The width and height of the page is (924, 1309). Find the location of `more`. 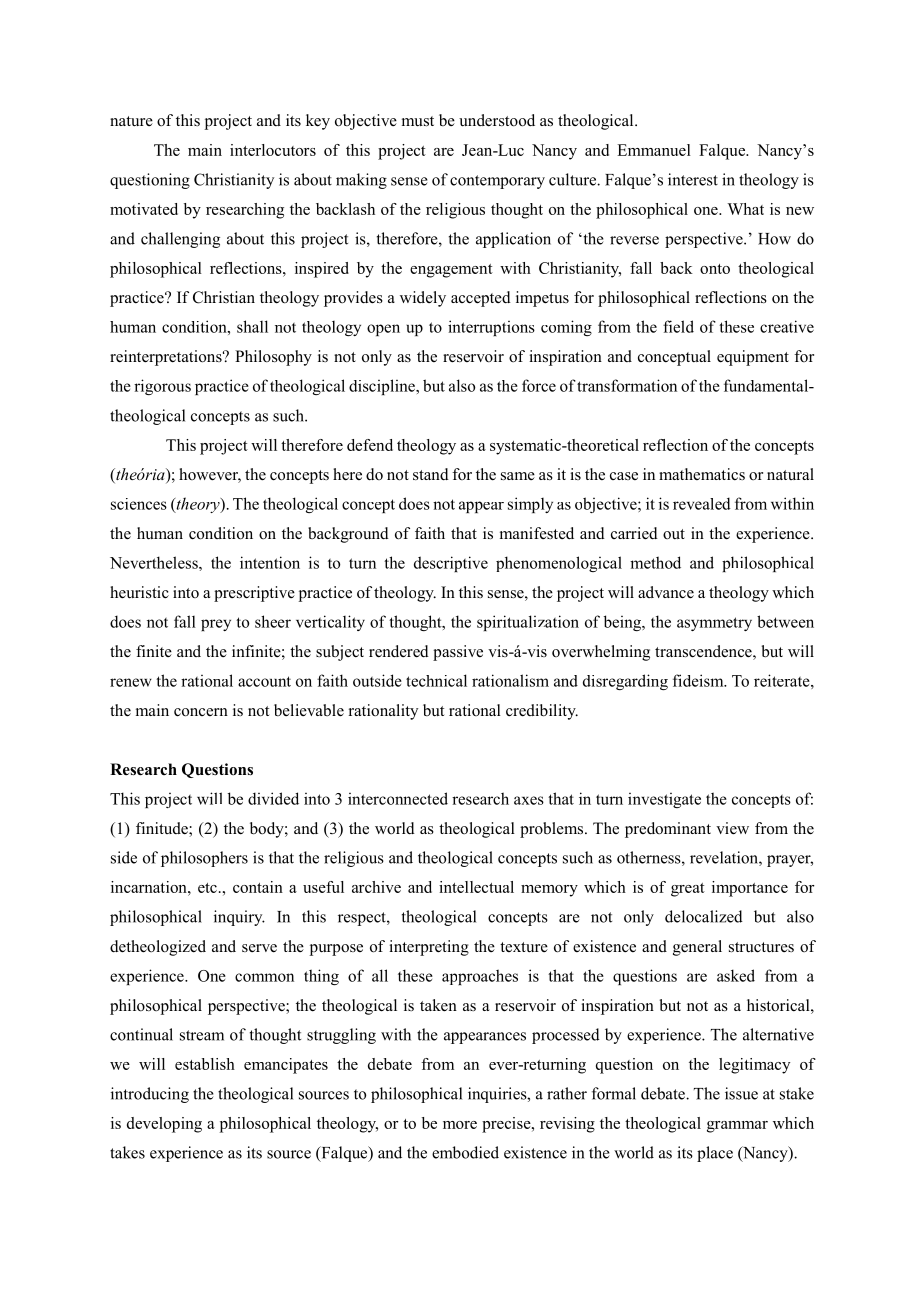

more is located at coordinates (460, 1125).
